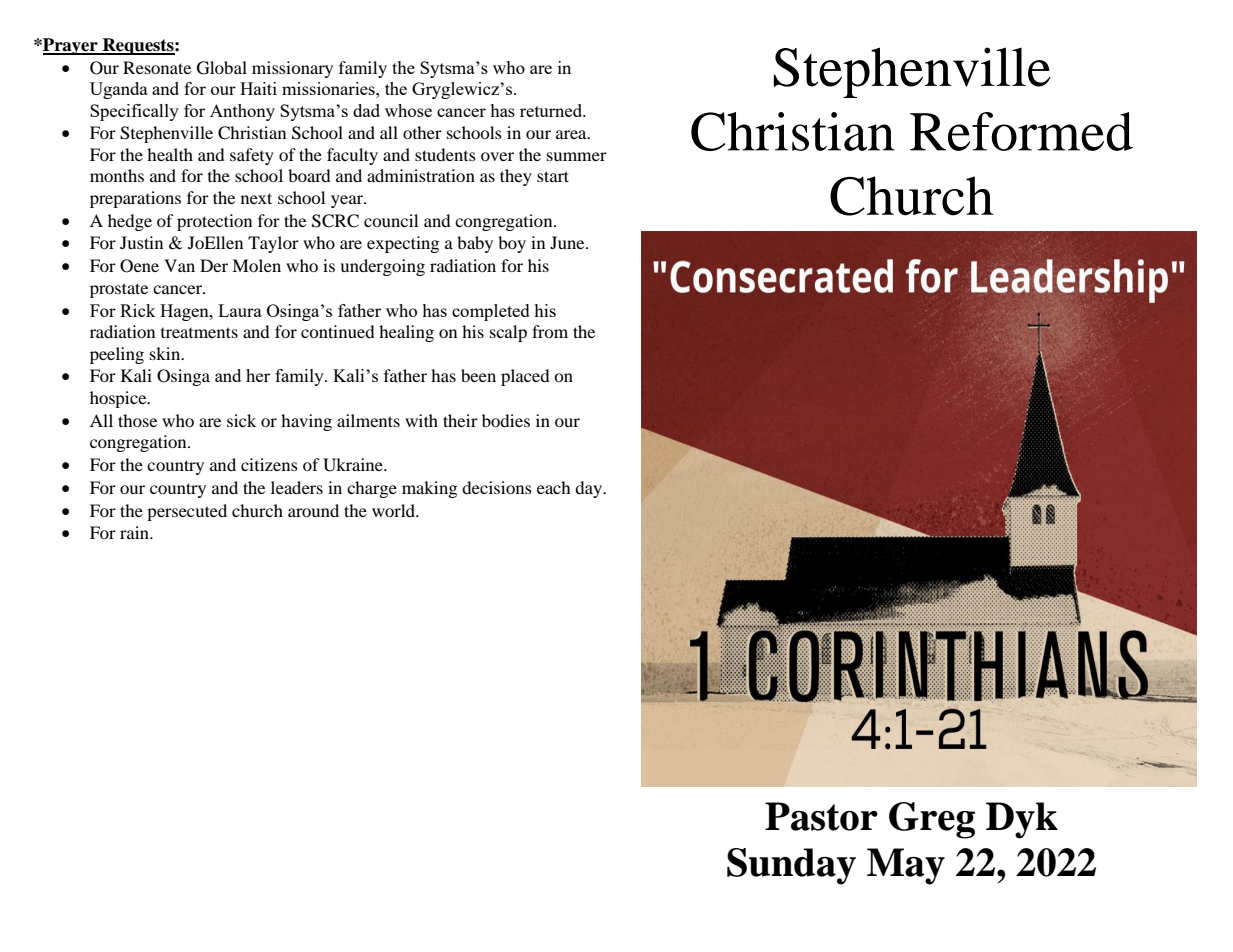  What do you see at coordinates (552, 110) in the screenshot?
I see `returned` at bounding box center [552, 110].
